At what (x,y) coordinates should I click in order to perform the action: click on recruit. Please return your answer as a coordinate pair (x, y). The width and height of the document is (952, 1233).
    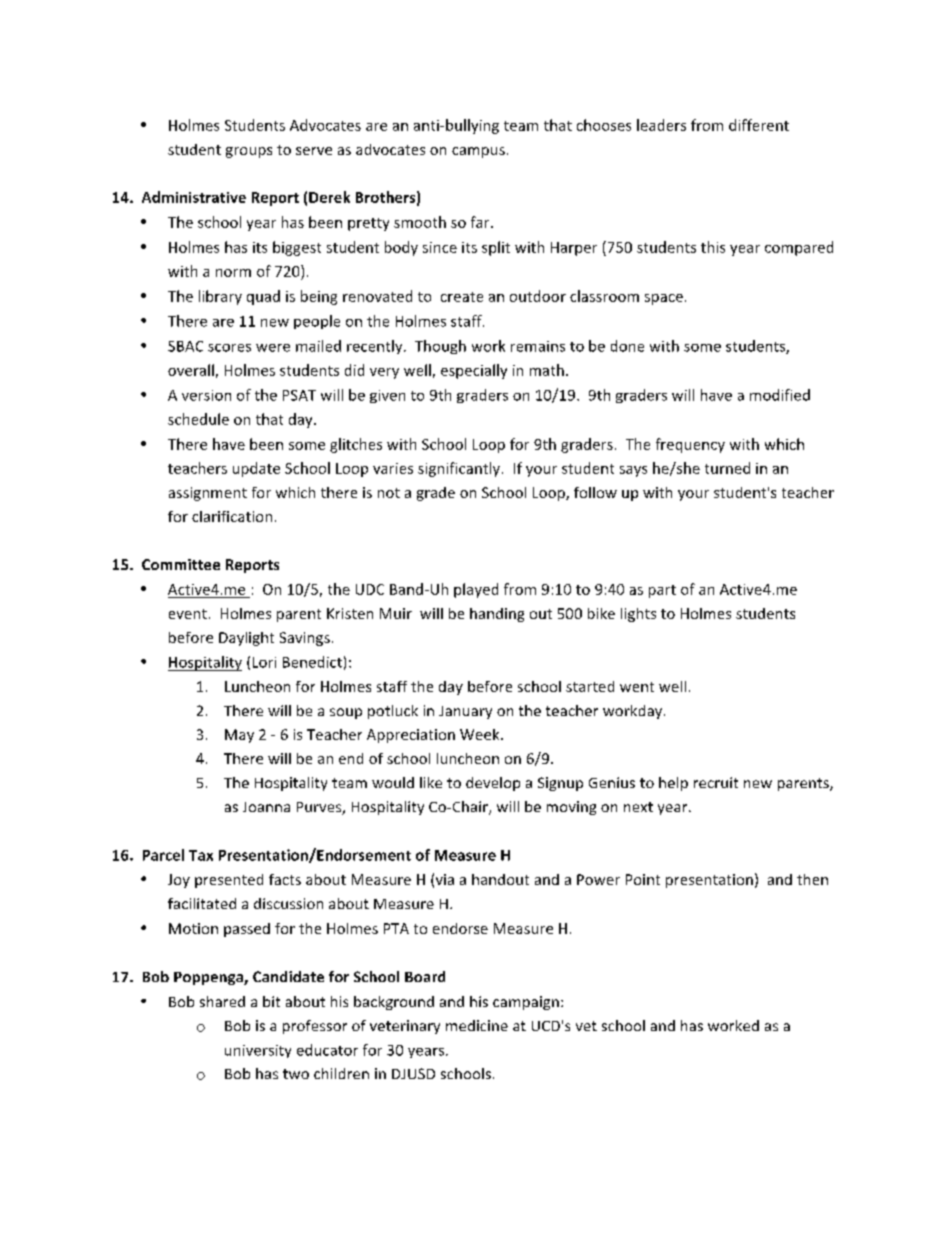
    Looking at the image, I should click on (716, 782).
